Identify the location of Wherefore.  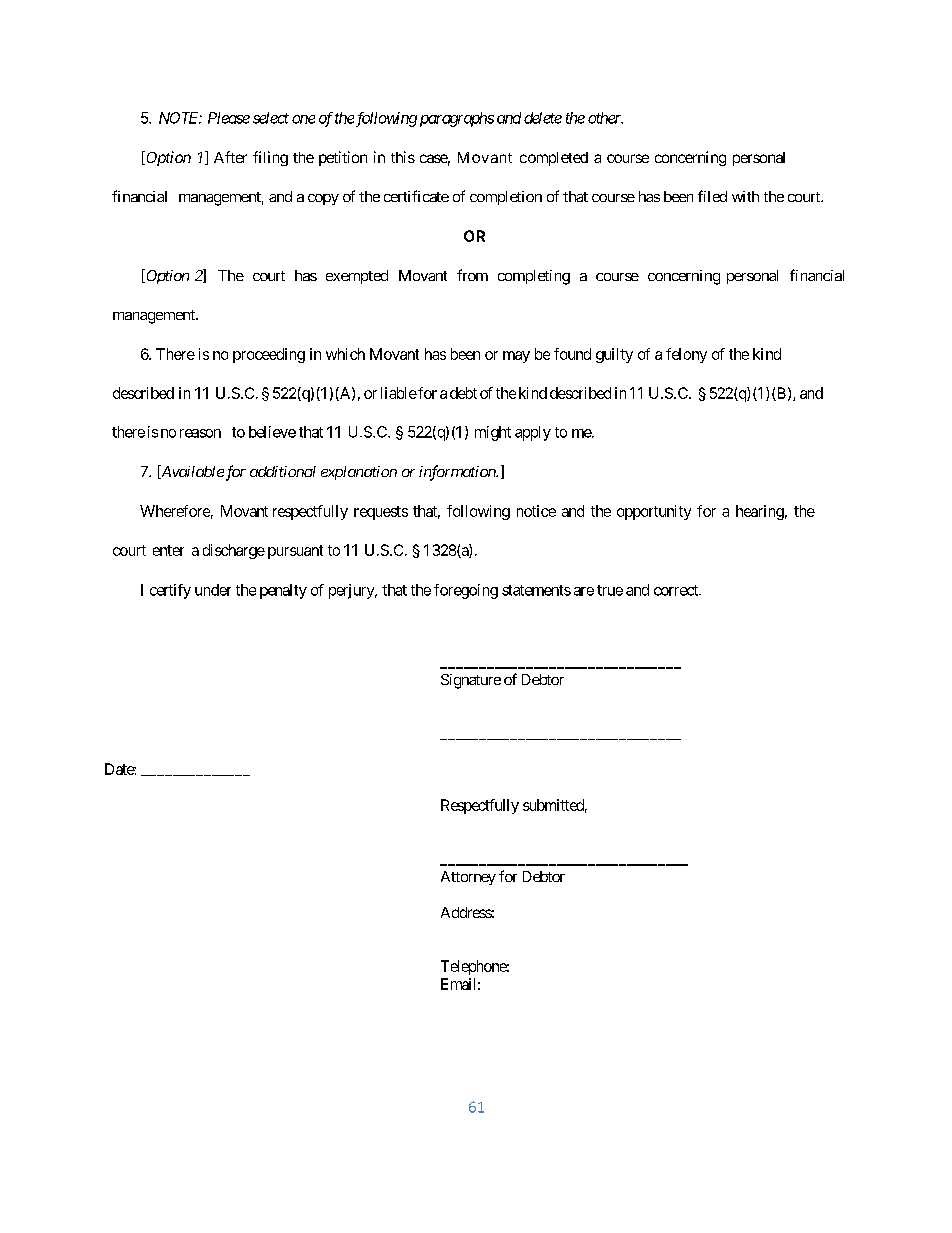
(175, 511).
